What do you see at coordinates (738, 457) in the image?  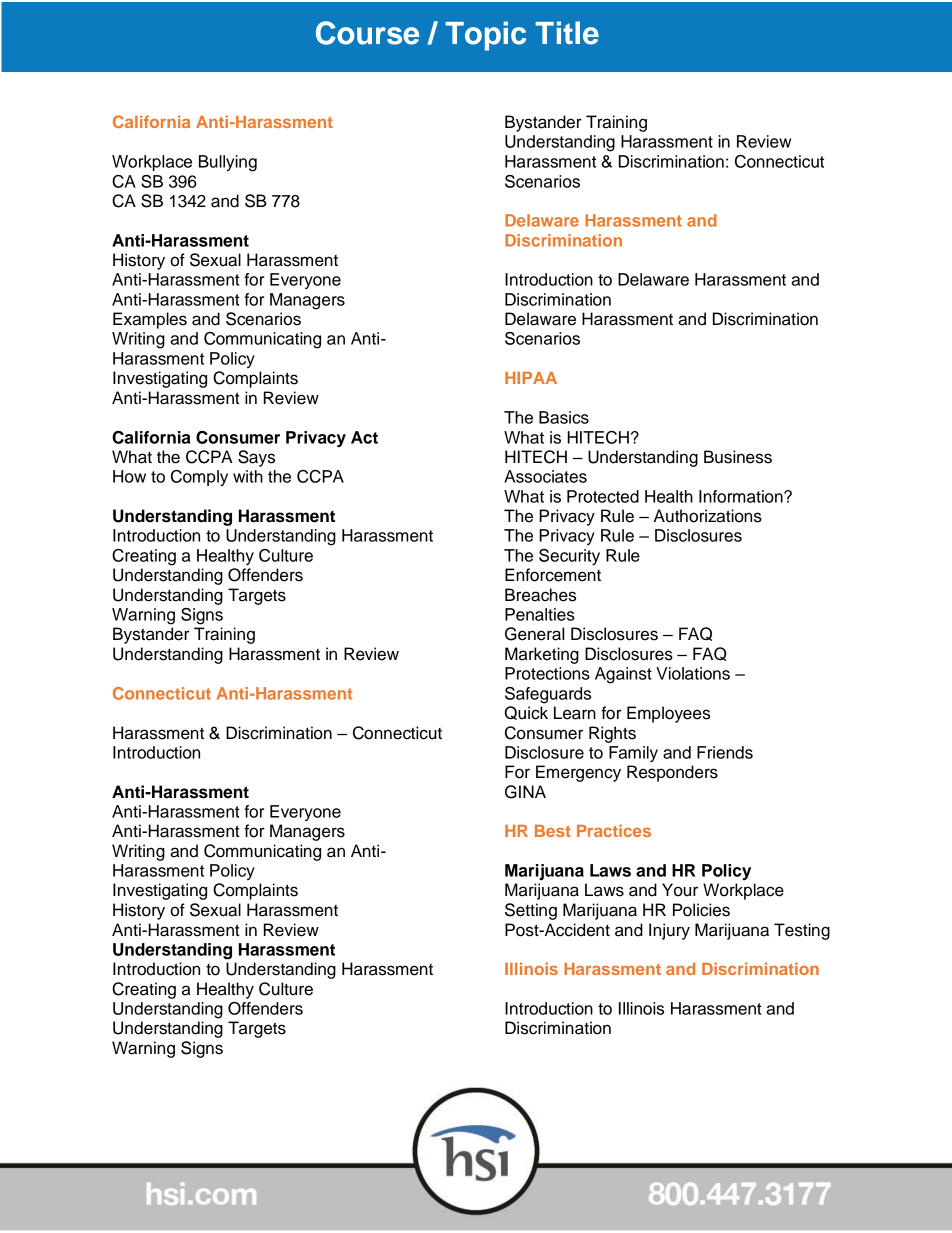 I see `Business` at bounding box center [738, 457].
